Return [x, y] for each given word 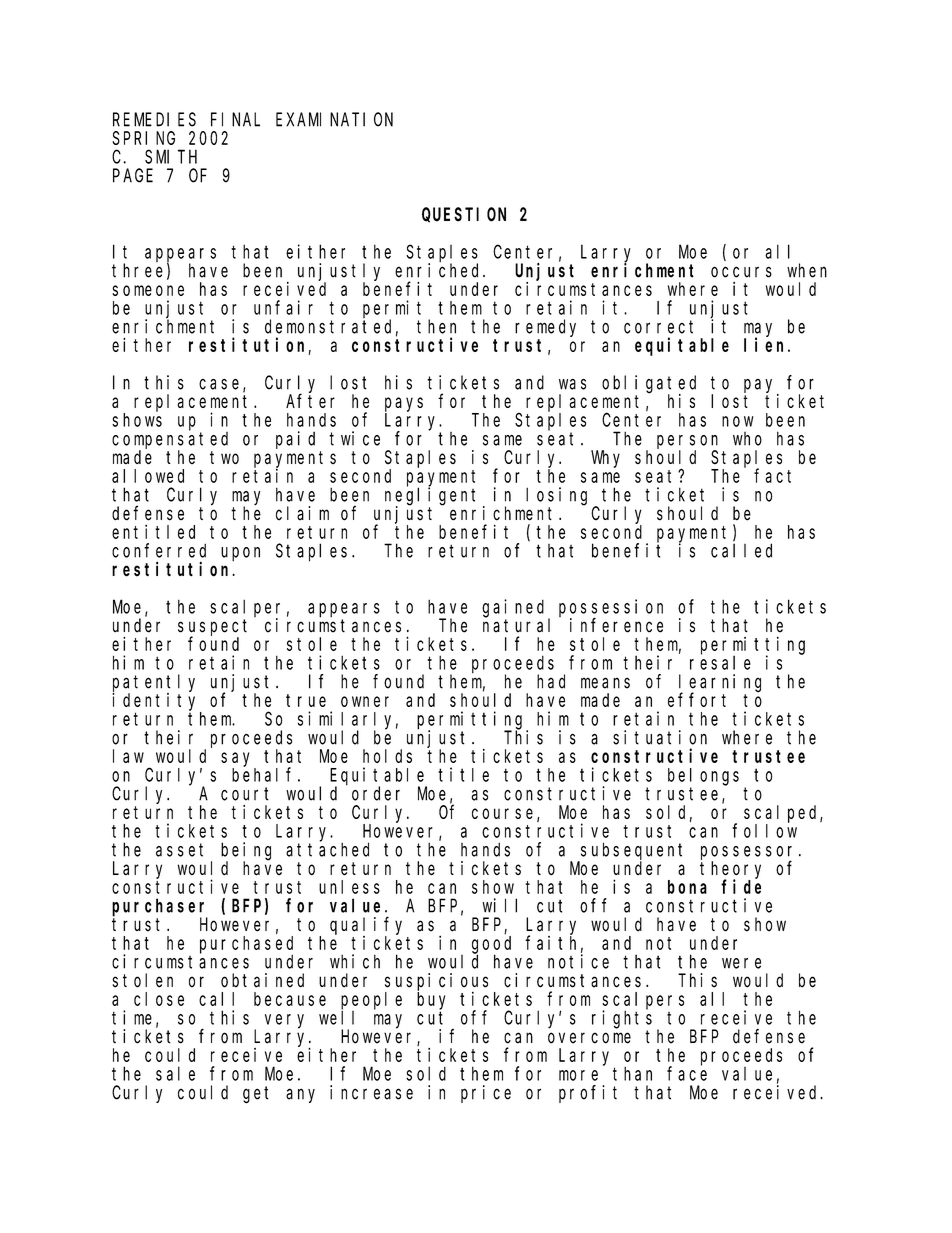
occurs [741, 272]
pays [404, 404]
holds [387, 756]
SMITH [171, 157]
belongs [703, 777]
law [128, 756]
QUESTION [464, 215]
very [284, 1021]
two [224, 457]
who [747, 439]
